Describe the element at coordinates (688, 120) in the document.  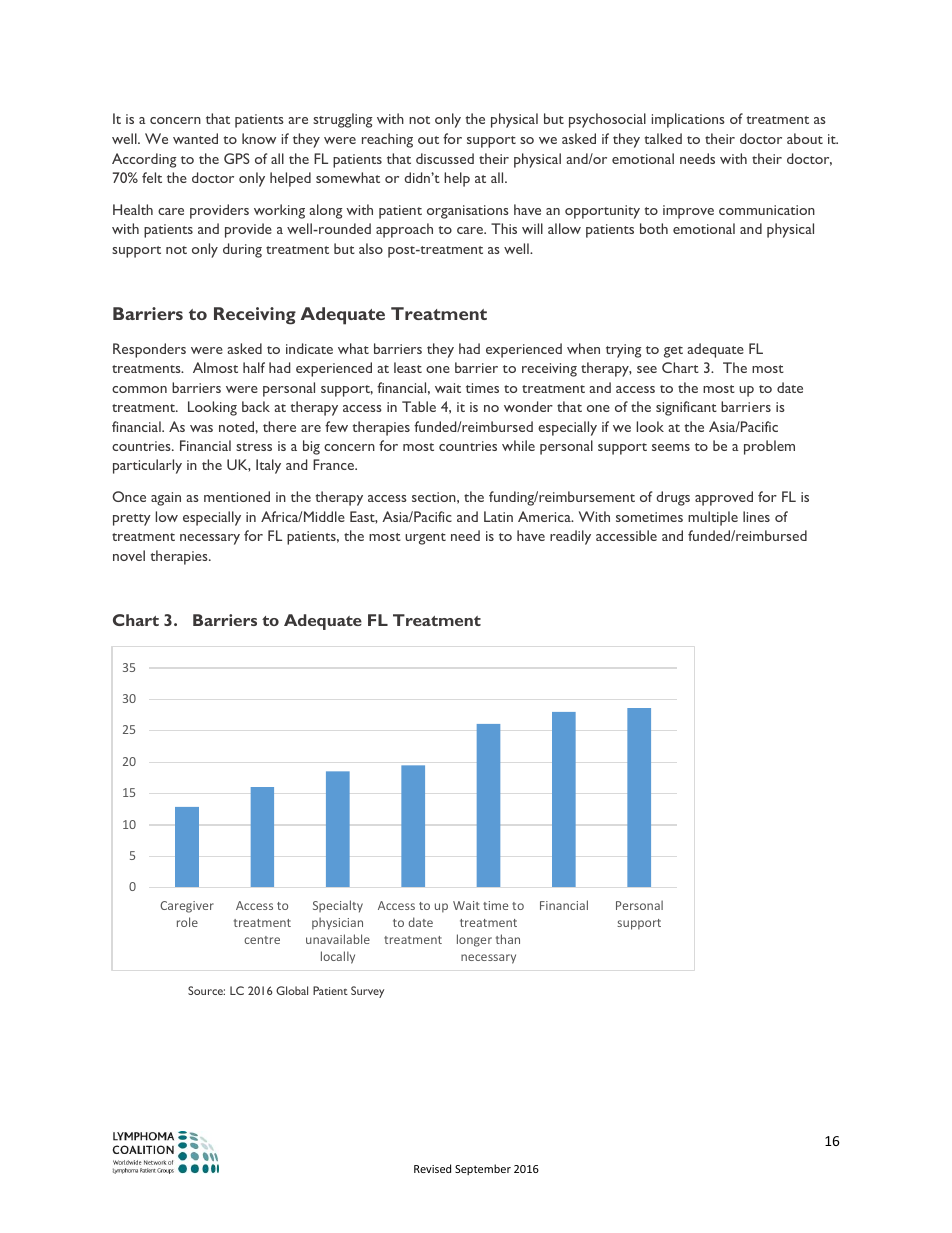
I see `implications` at that location.
